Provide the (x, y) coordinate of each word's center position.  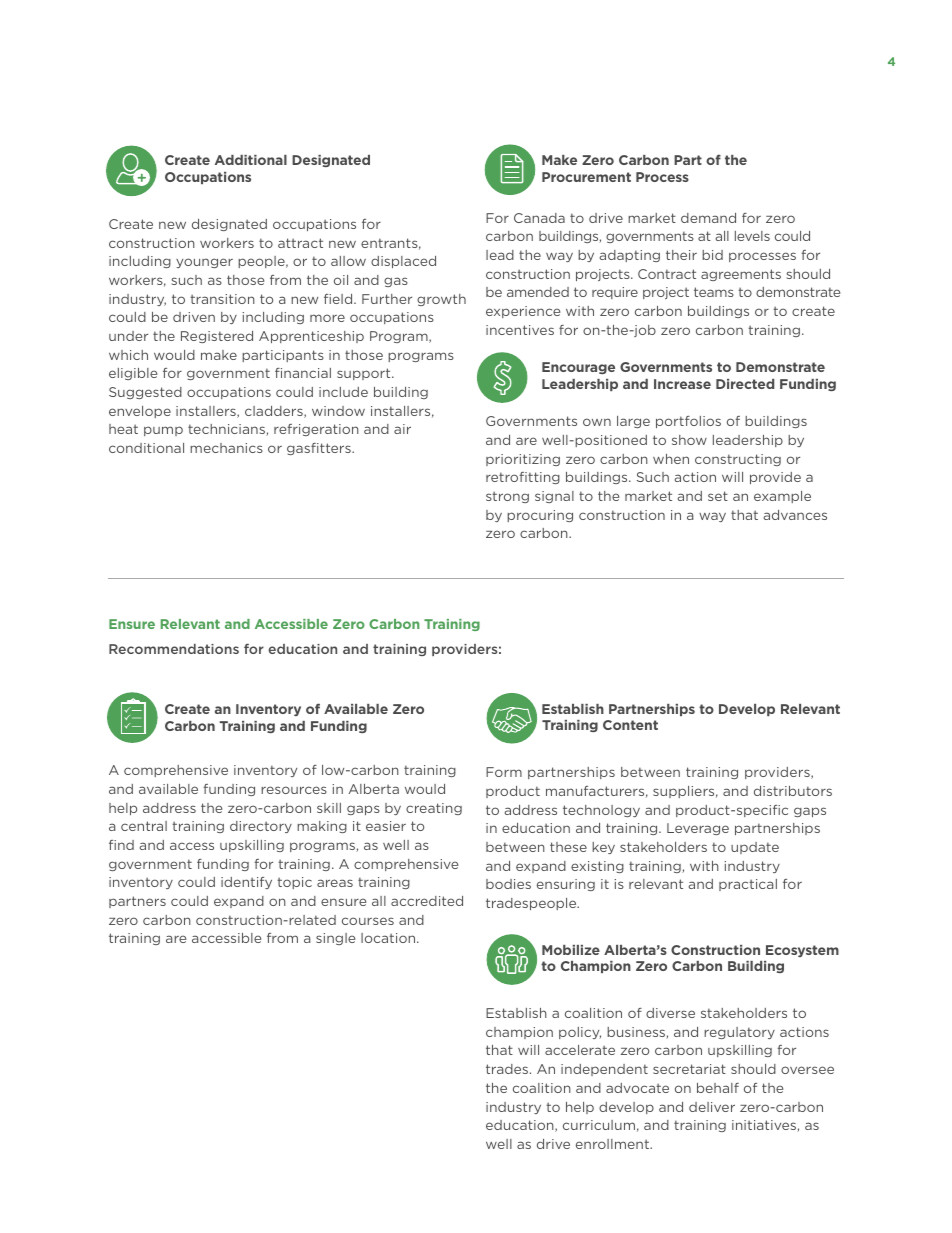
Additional (251, 160)
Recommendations (174, 649)
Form (504, 772)
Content (630, 725)
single (335, 939)
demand (708, 218)
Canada (539, 218)
